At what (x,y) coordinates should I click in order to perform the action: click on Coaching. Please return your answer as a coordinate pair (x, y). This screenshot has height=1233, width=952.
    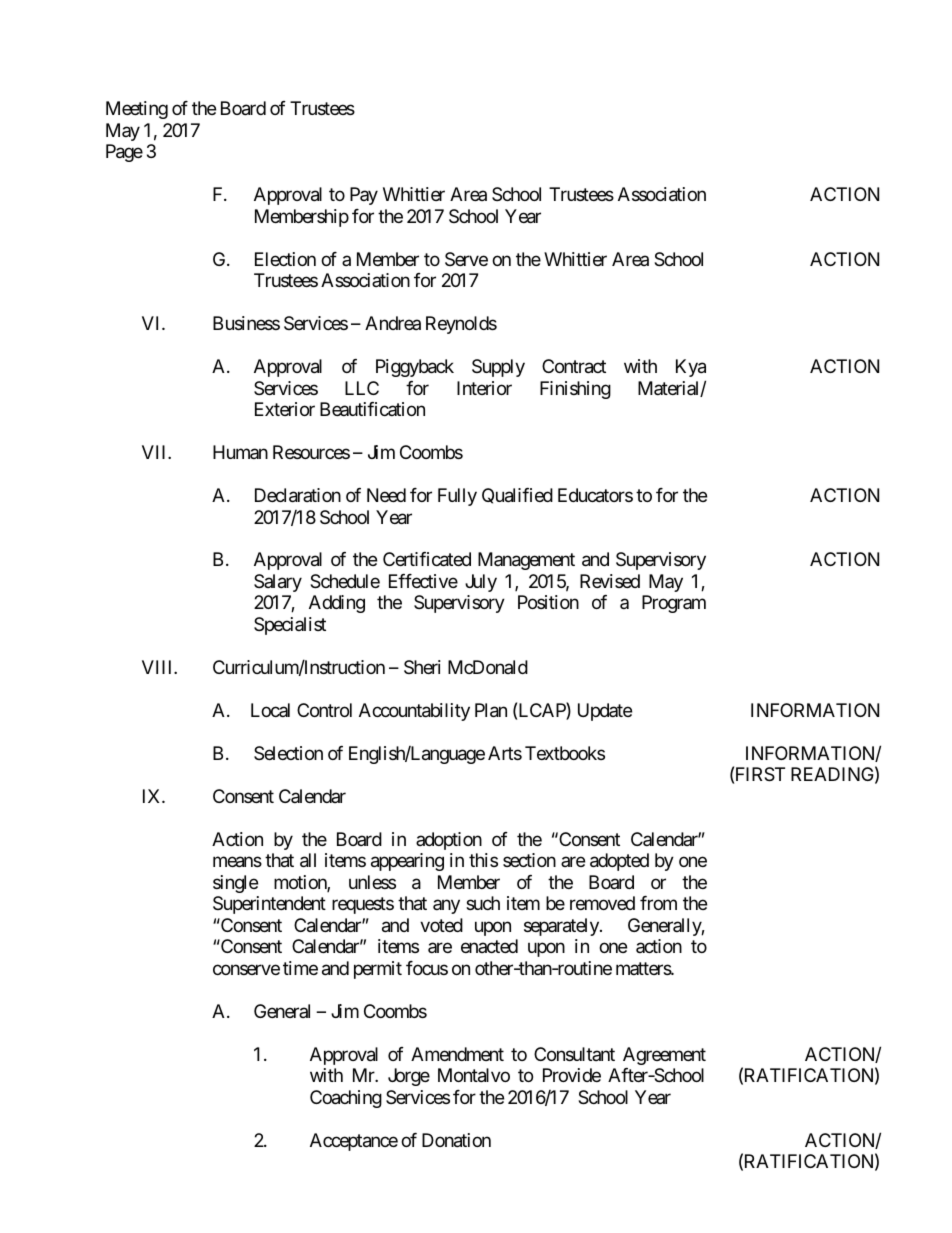
    Looking at the image, I should click on (346, 1099).
